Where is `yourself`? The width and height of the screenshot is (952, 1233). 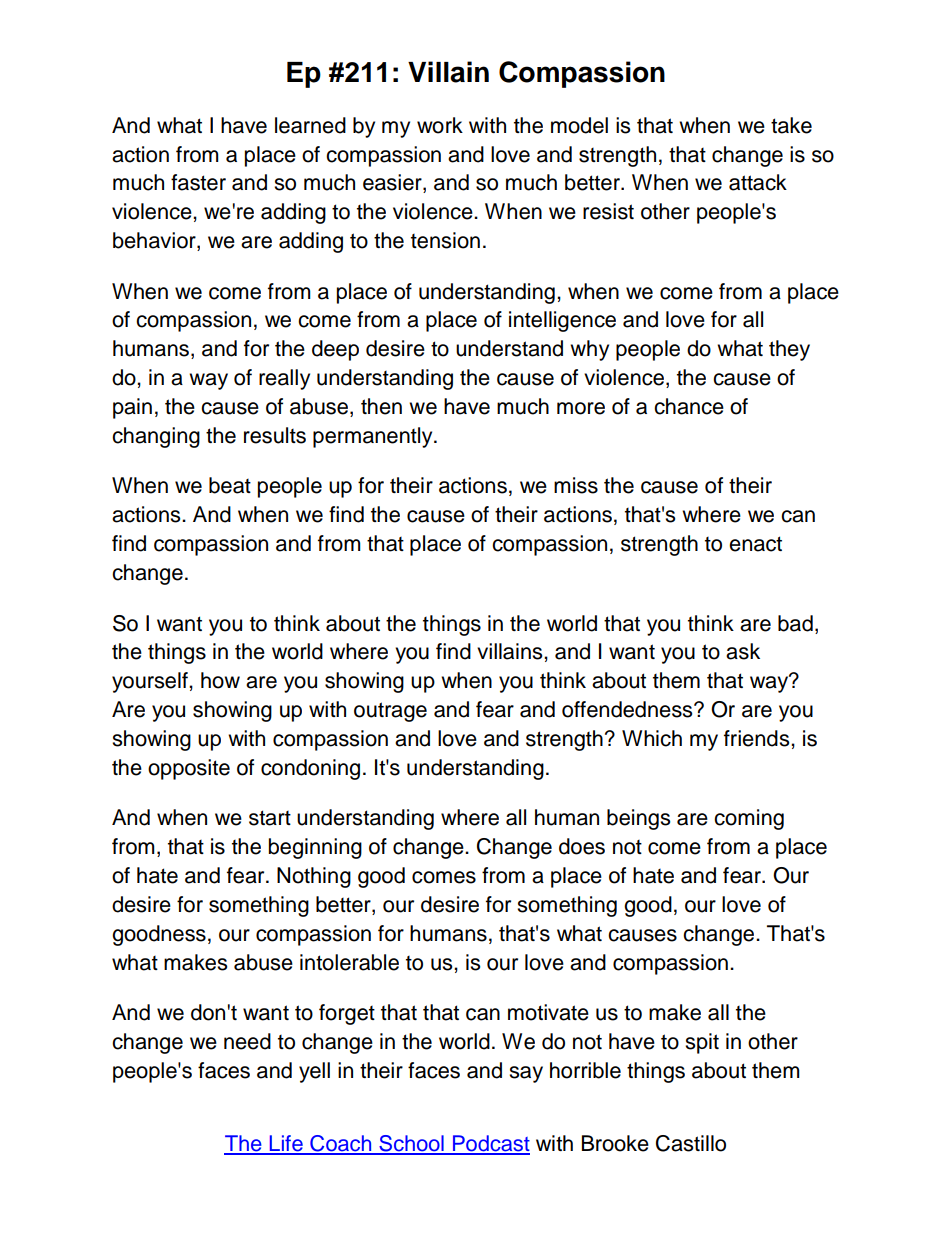 yourself is located at coordinates (151, 682).
